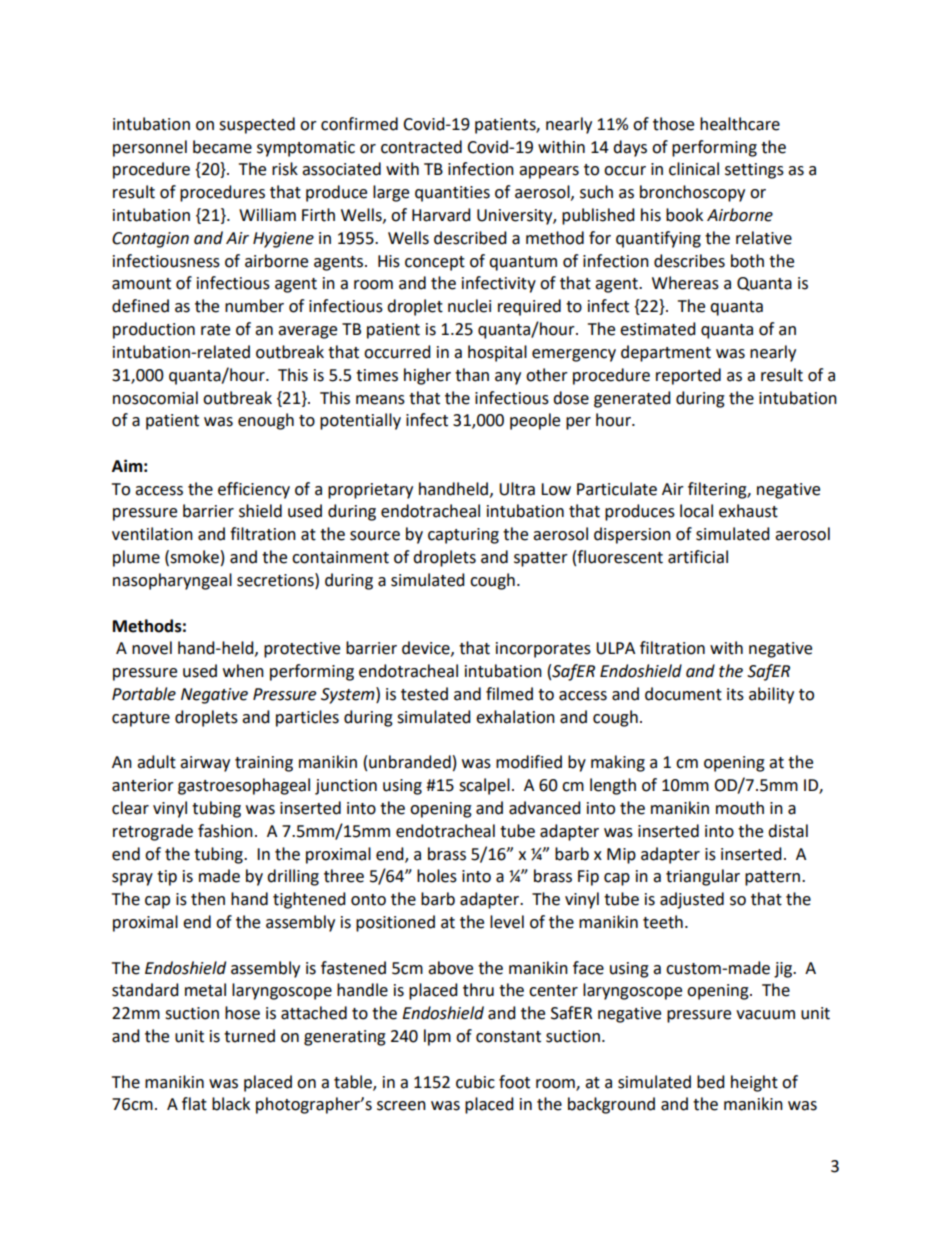 The width and height of the page is (952, 1233). I want to click on artificial, so click(698, 557).
